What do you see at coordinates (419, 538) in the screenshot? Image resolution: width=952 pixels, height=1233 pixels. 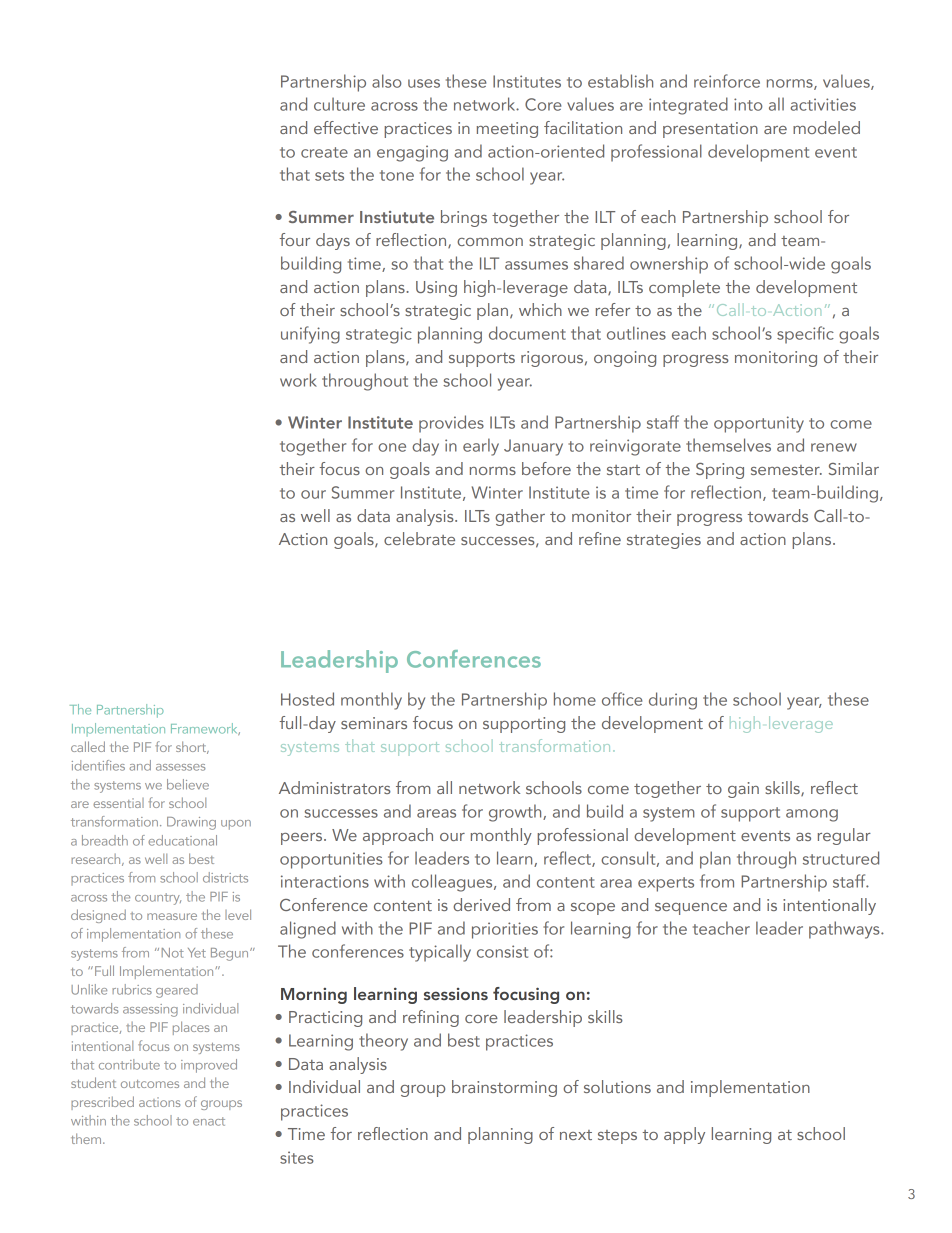 I see `celebrate` at bounding box center [419, 538].
